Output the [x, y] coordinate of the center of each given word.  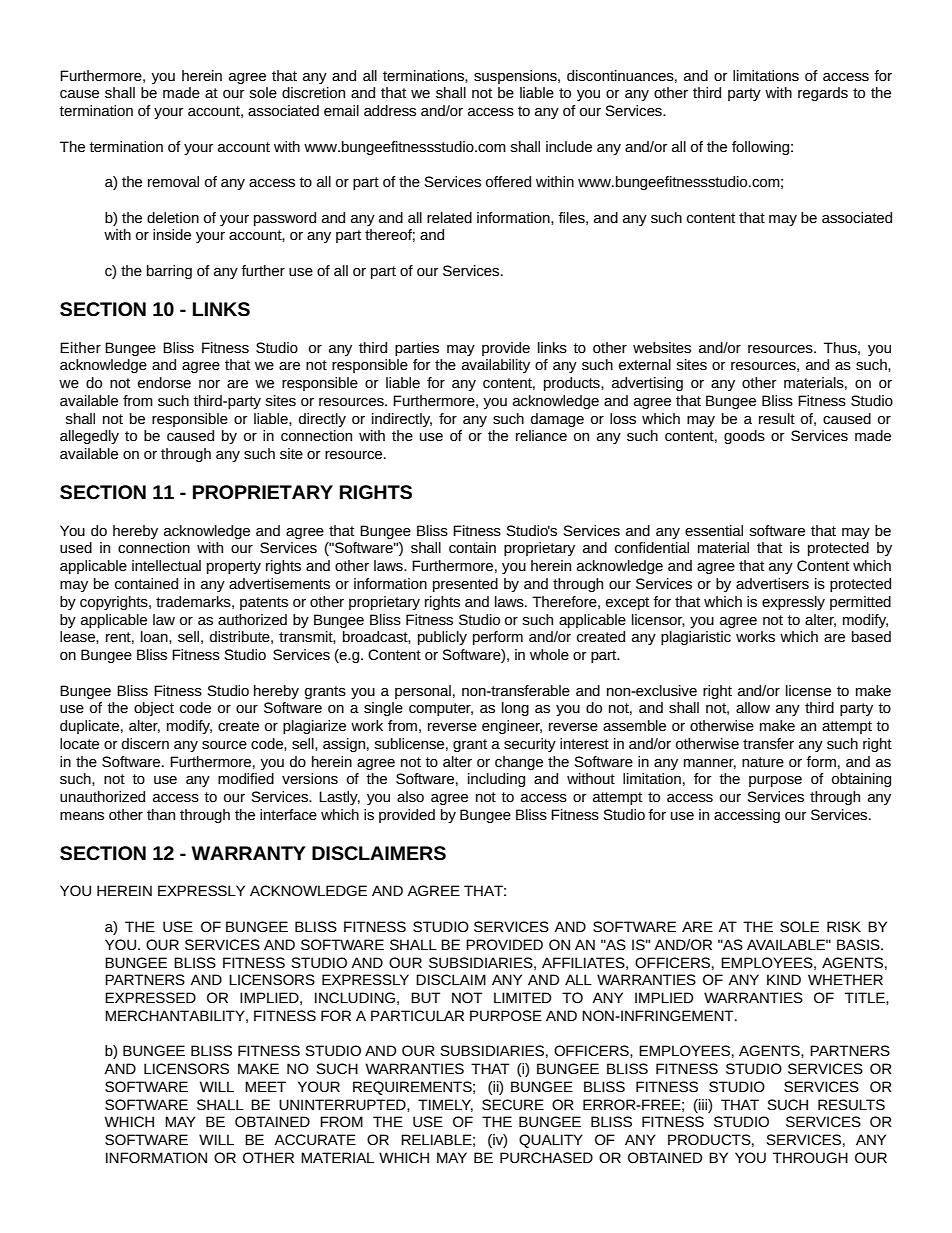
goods [744, 437]
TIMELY [445, 1105]
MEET [265, 1086]
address [390, 110]
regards [823, 94]
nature [763, 762]
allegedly [89, 437]
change [519, 763]
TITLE [866, 997]
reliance [541, 435]
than [161, 814]
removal [173, 181]
